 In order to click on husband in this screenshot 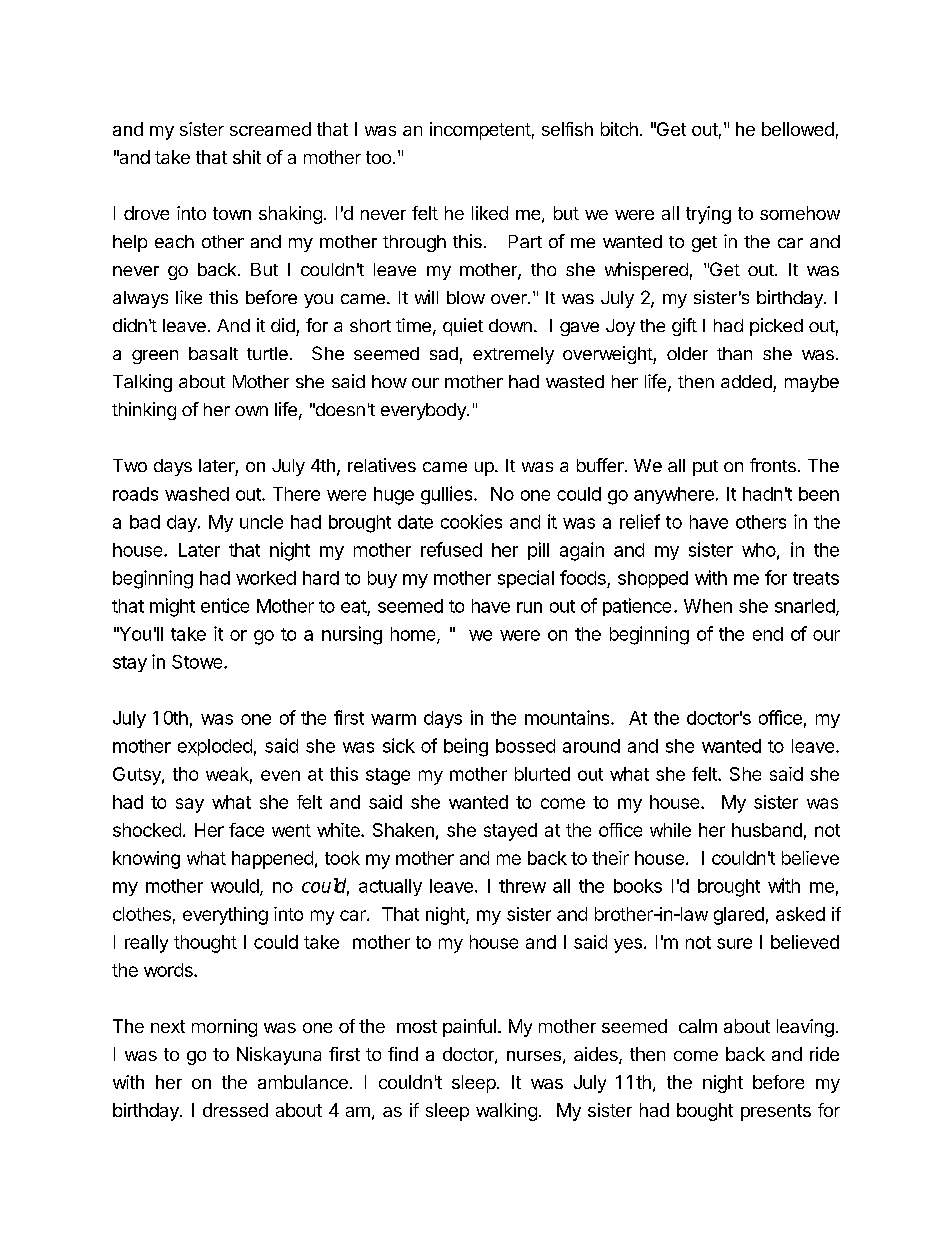, I will do `click(767, 830)`.
